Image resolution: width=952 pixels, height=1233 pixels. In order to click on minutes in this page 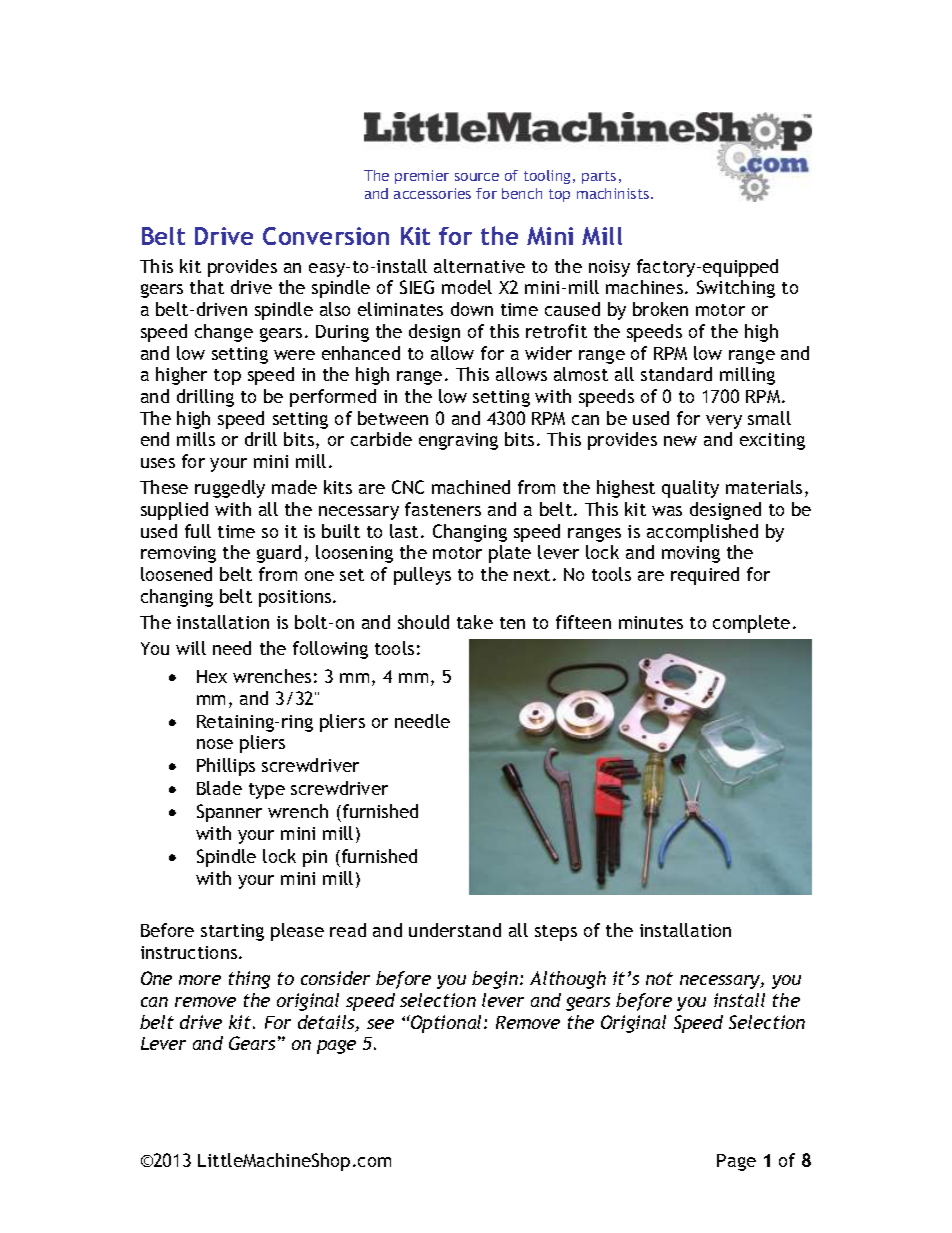, I will do `click(651, 622)`.
